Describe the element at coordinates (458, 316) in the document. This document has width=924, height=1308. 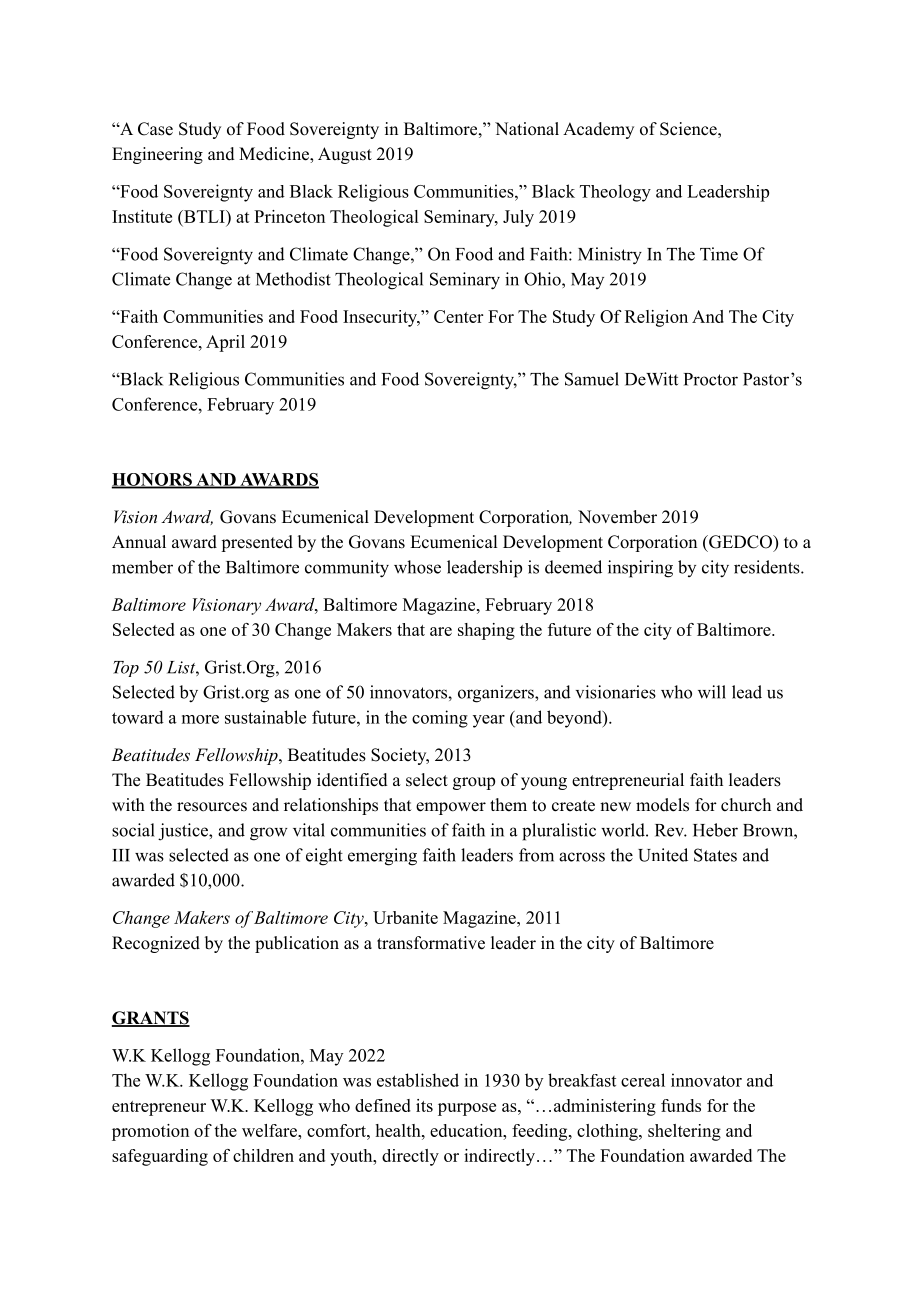
I see `Center` at that location.
